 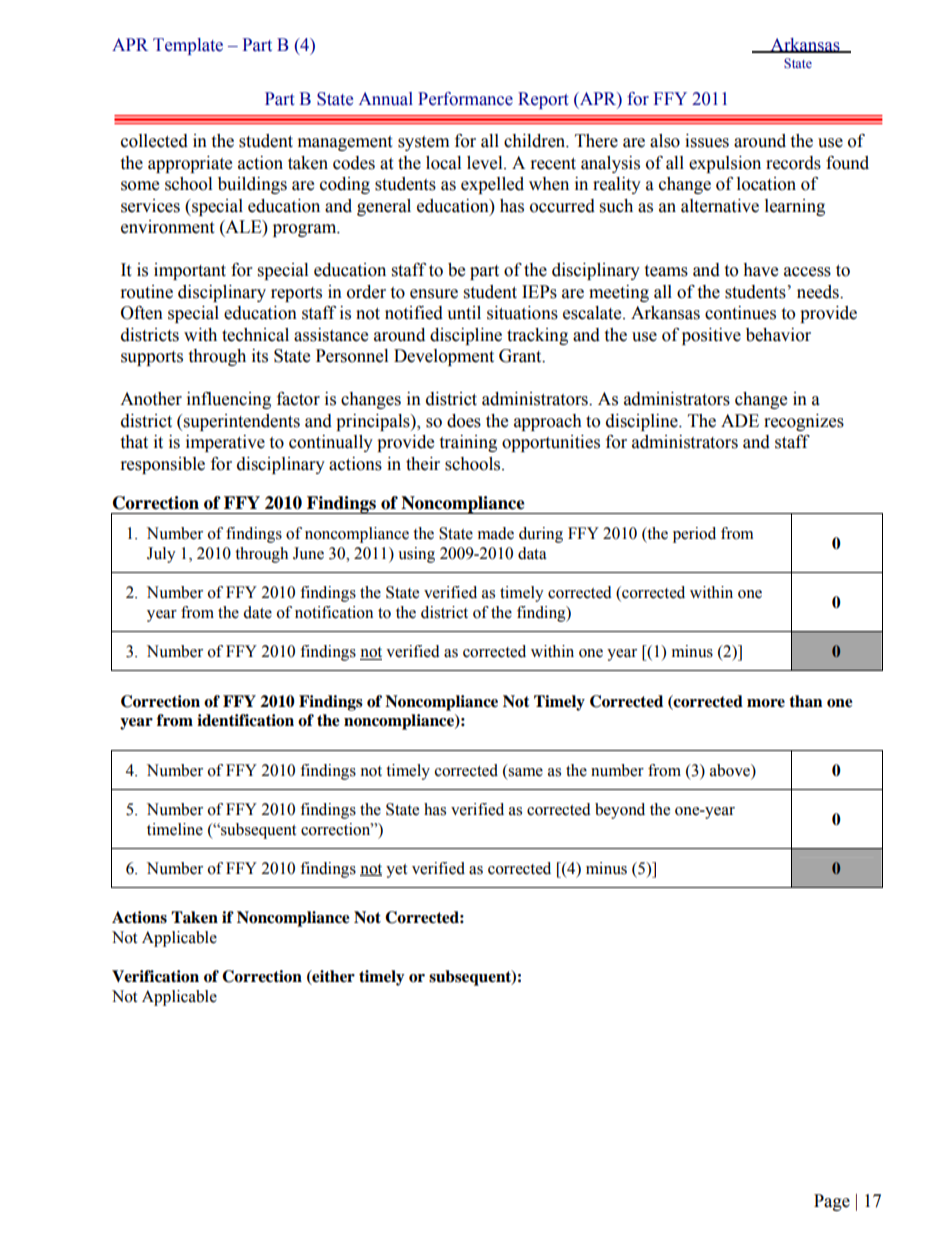 I want to click on Verification, so click(x=155, y=976).
